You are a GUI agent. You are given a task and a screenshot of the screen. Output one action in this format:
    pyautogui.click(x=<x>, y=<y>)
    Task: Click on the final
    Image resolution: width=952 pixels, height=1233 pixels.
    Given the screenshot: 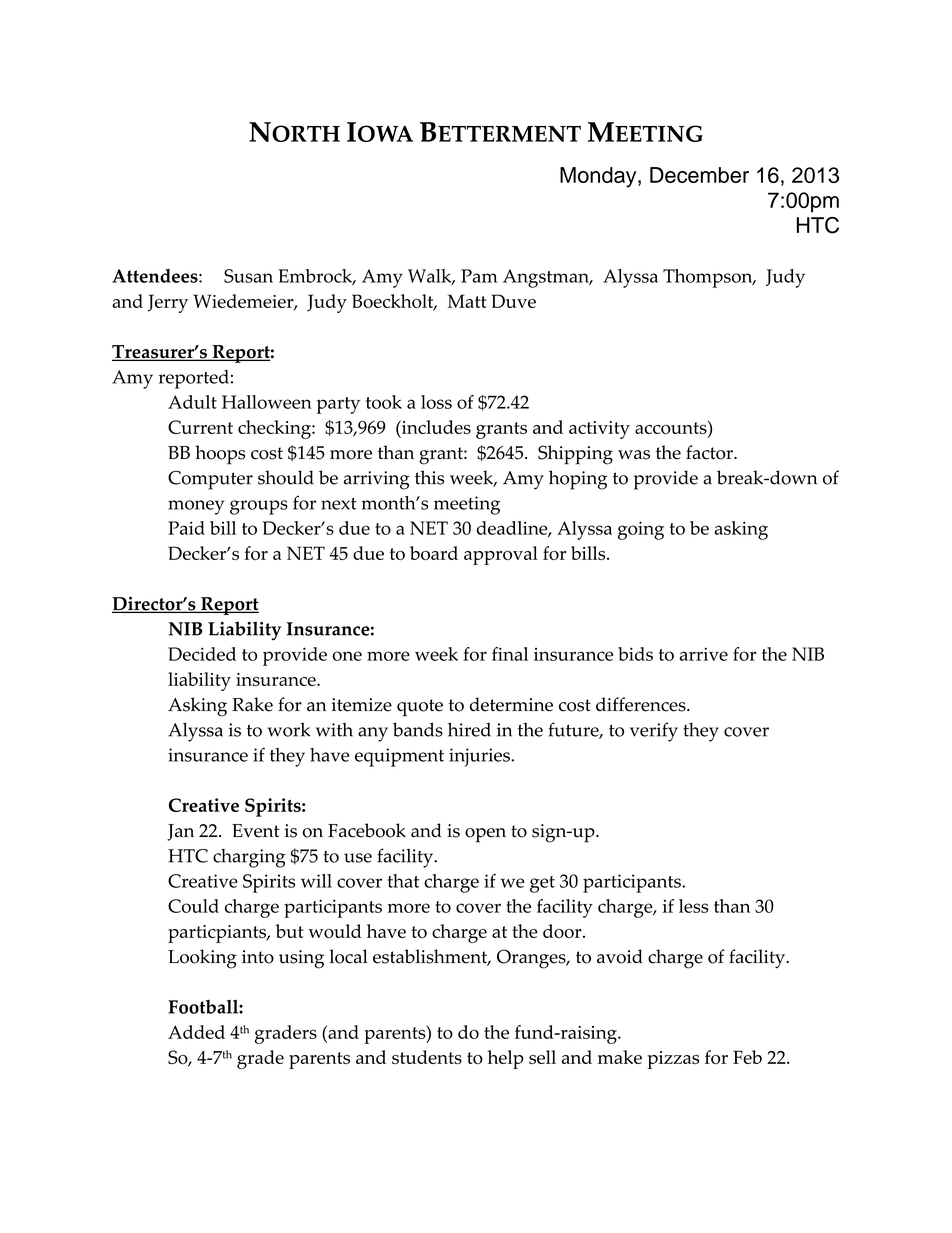 What is the action you would take?
    pyautogui.click(x=510, y=654)
